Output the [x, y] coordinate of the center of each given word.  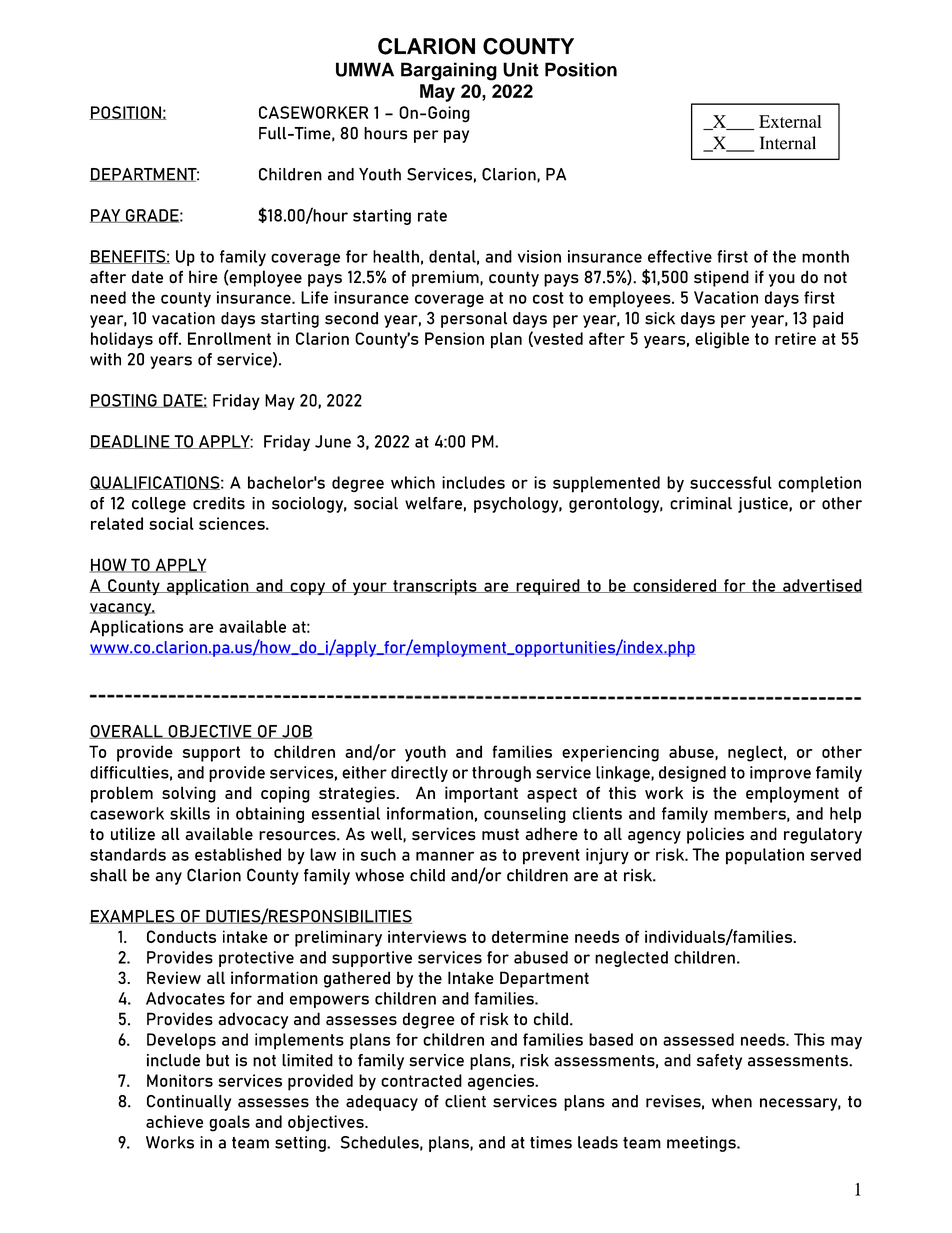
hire [203, 277]
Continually [189, 1103]
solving [189, 794]
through [501, 774]
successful [731, 482]
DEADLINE [130, 442]
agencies [502, 1082]
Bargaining [449, 71]
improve [780, 774]
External [790, 121]
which [413, 482]
